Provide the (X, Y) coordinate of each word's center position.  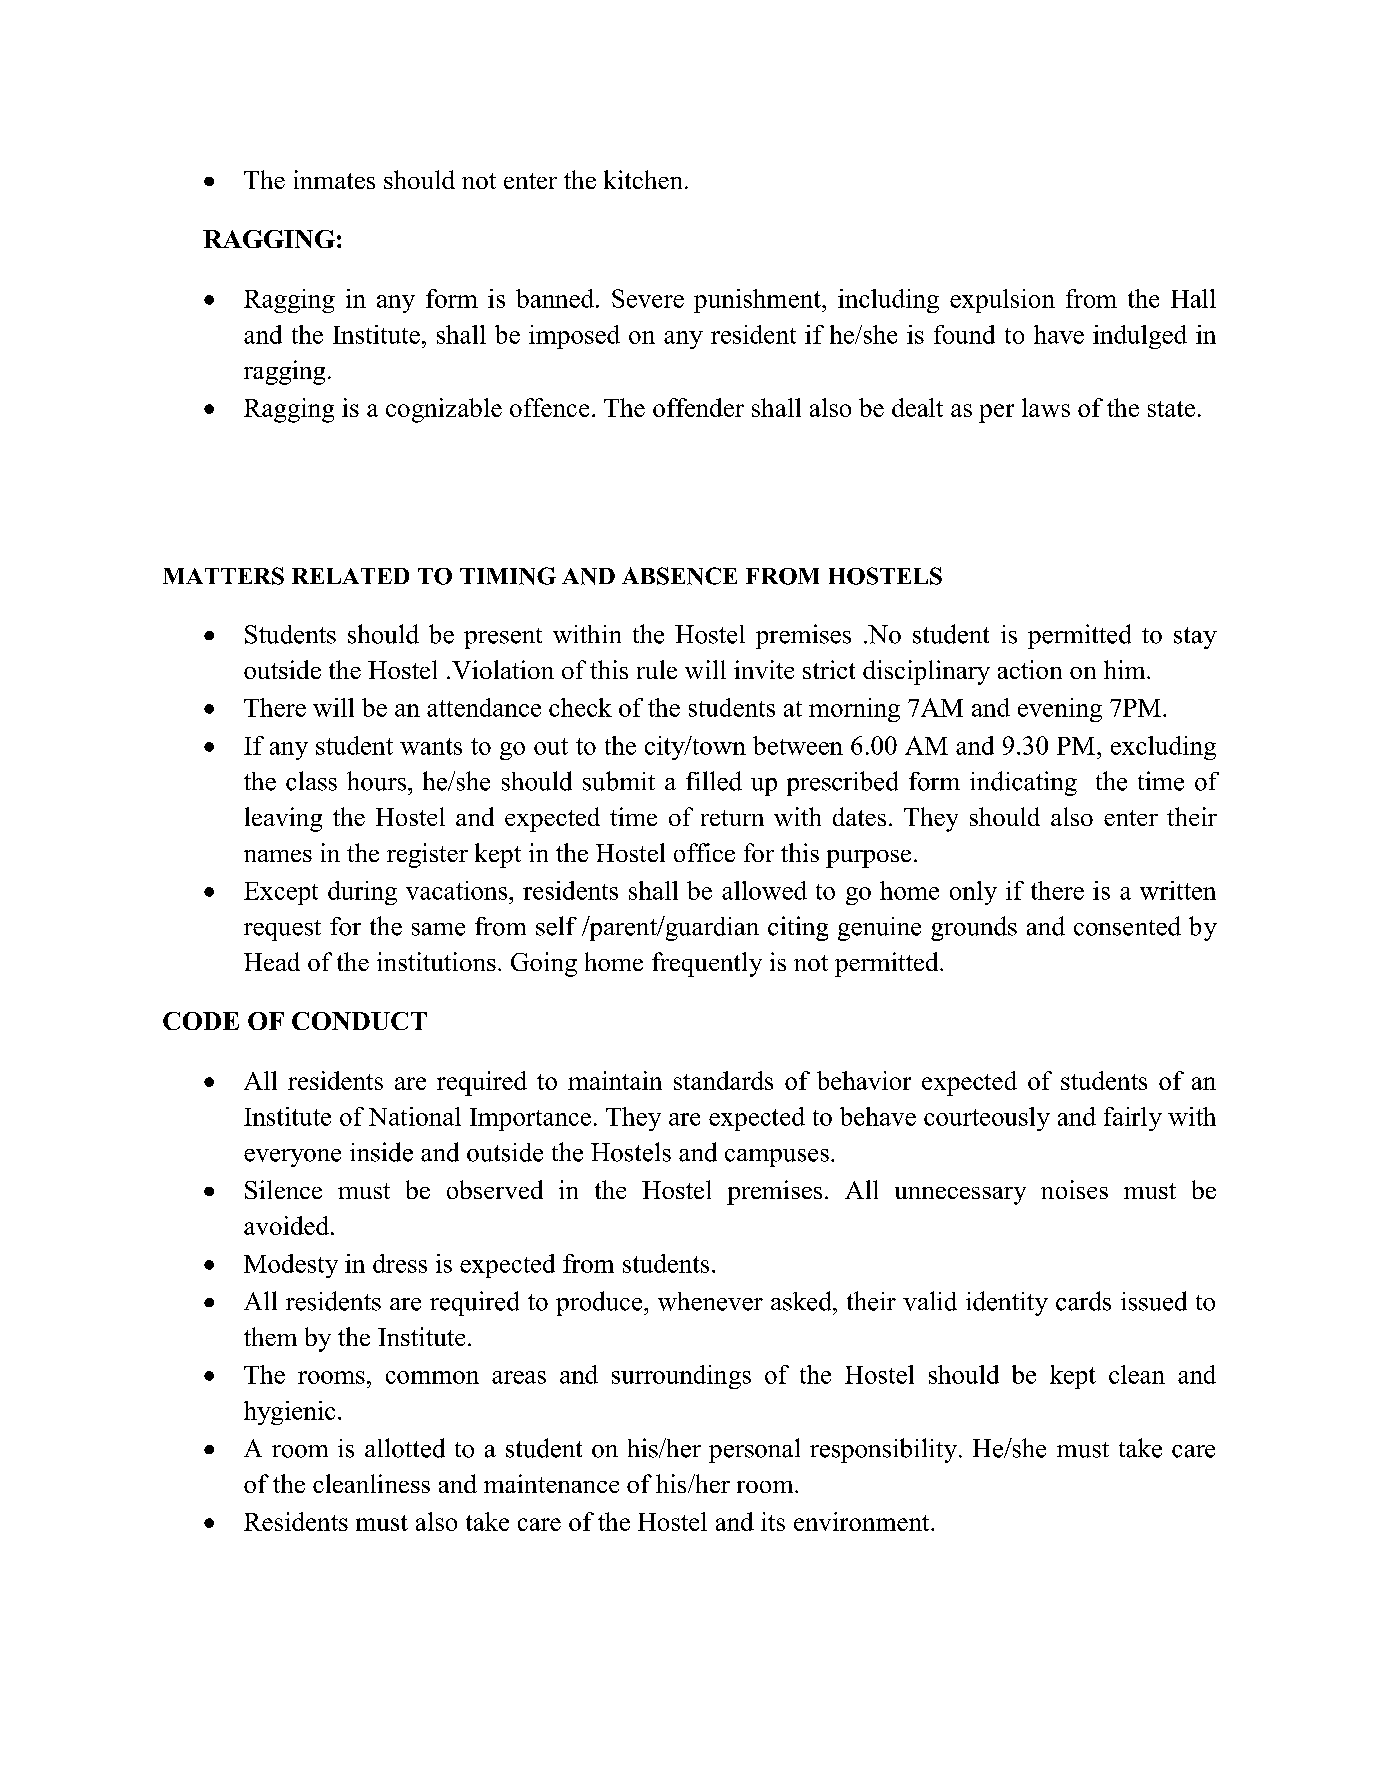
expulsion (1002, 301)
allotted (405, 1448)
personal (754, 1450)
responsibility (883, 1450)
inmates (334, 179)
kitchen (643, 179)
